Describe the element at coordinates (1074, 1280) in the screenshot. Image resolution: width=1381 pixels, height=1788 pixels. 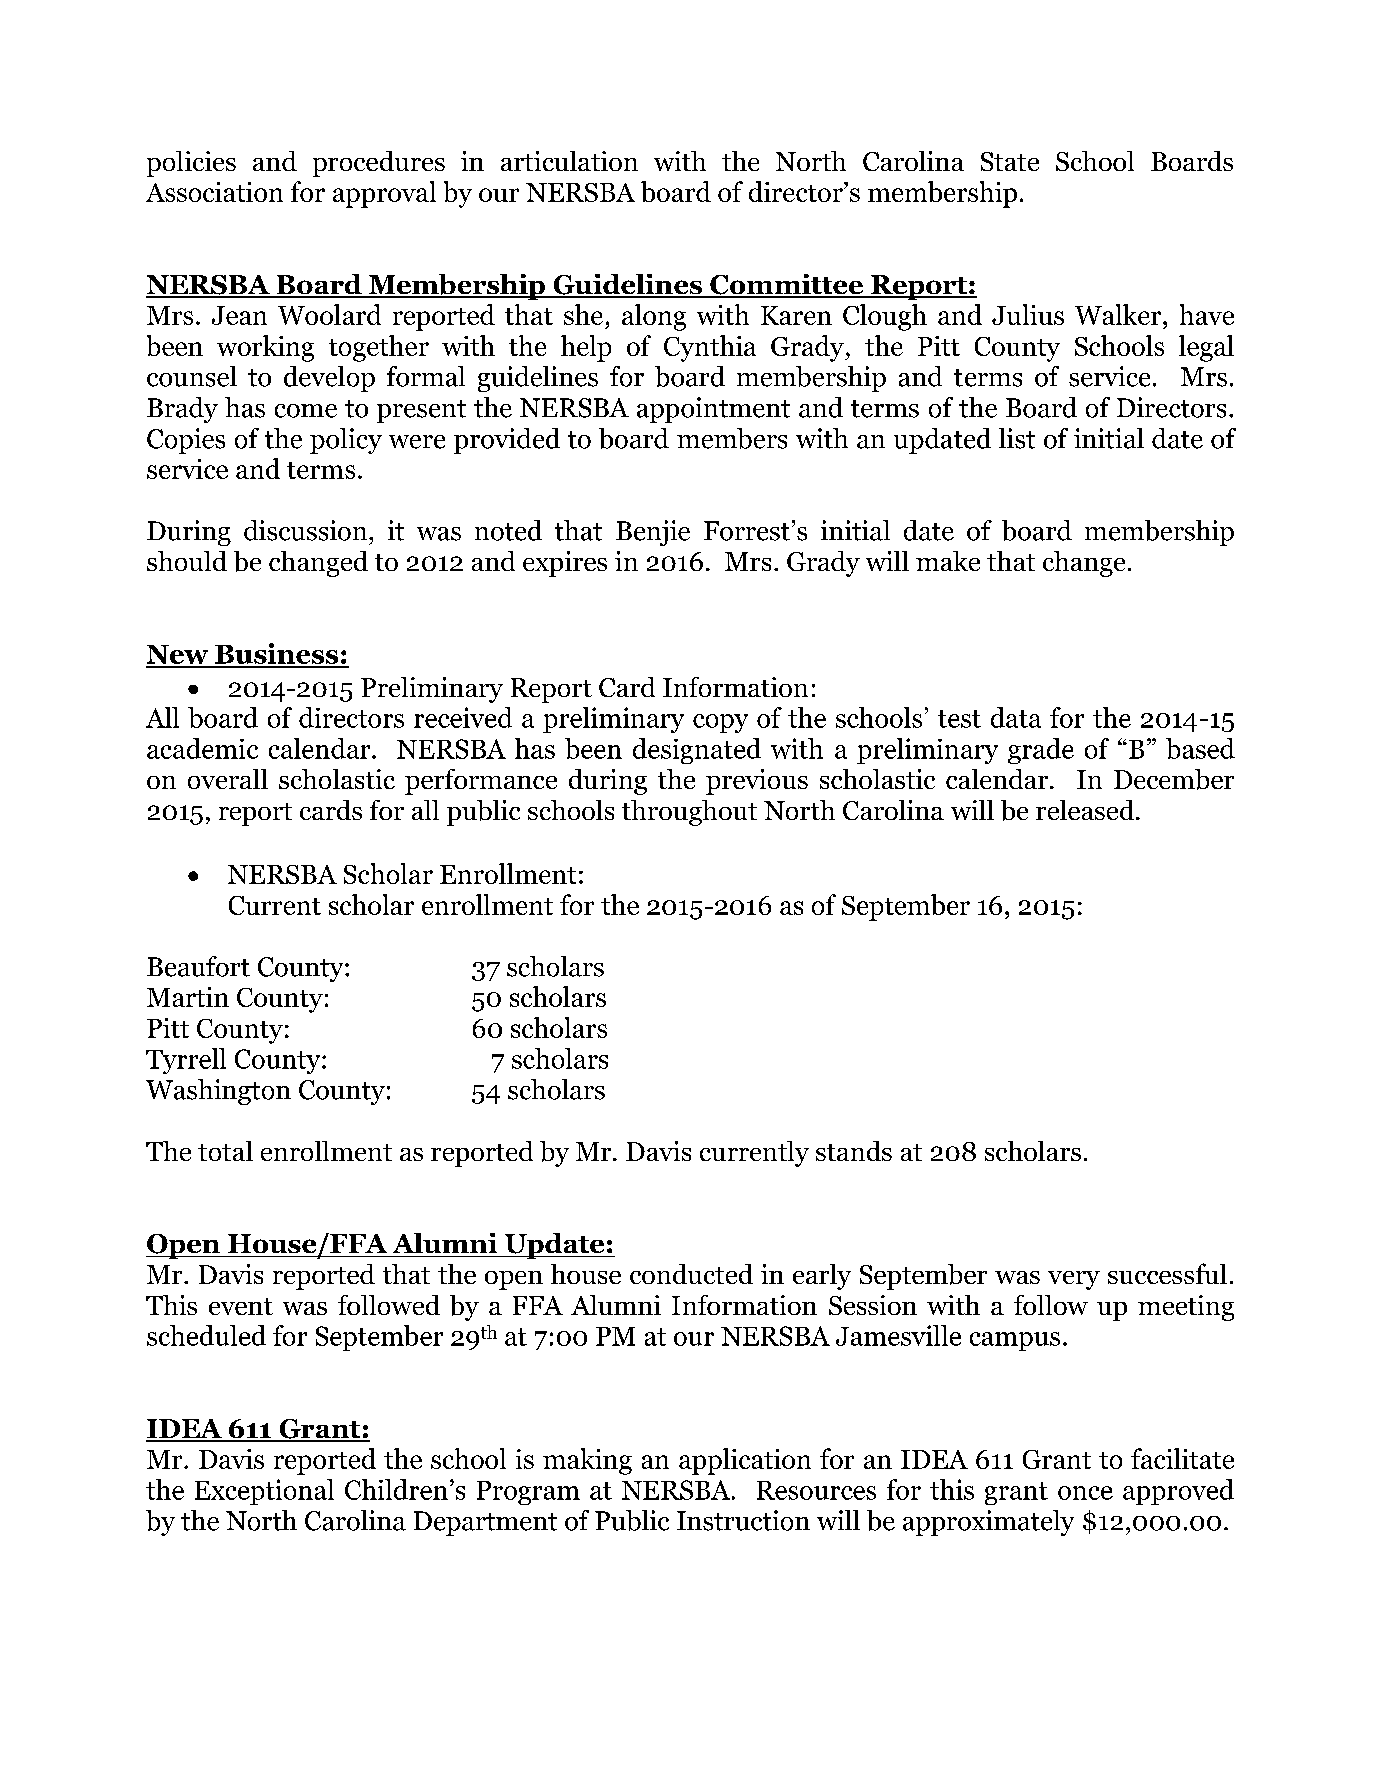
I see `very` at that location.
